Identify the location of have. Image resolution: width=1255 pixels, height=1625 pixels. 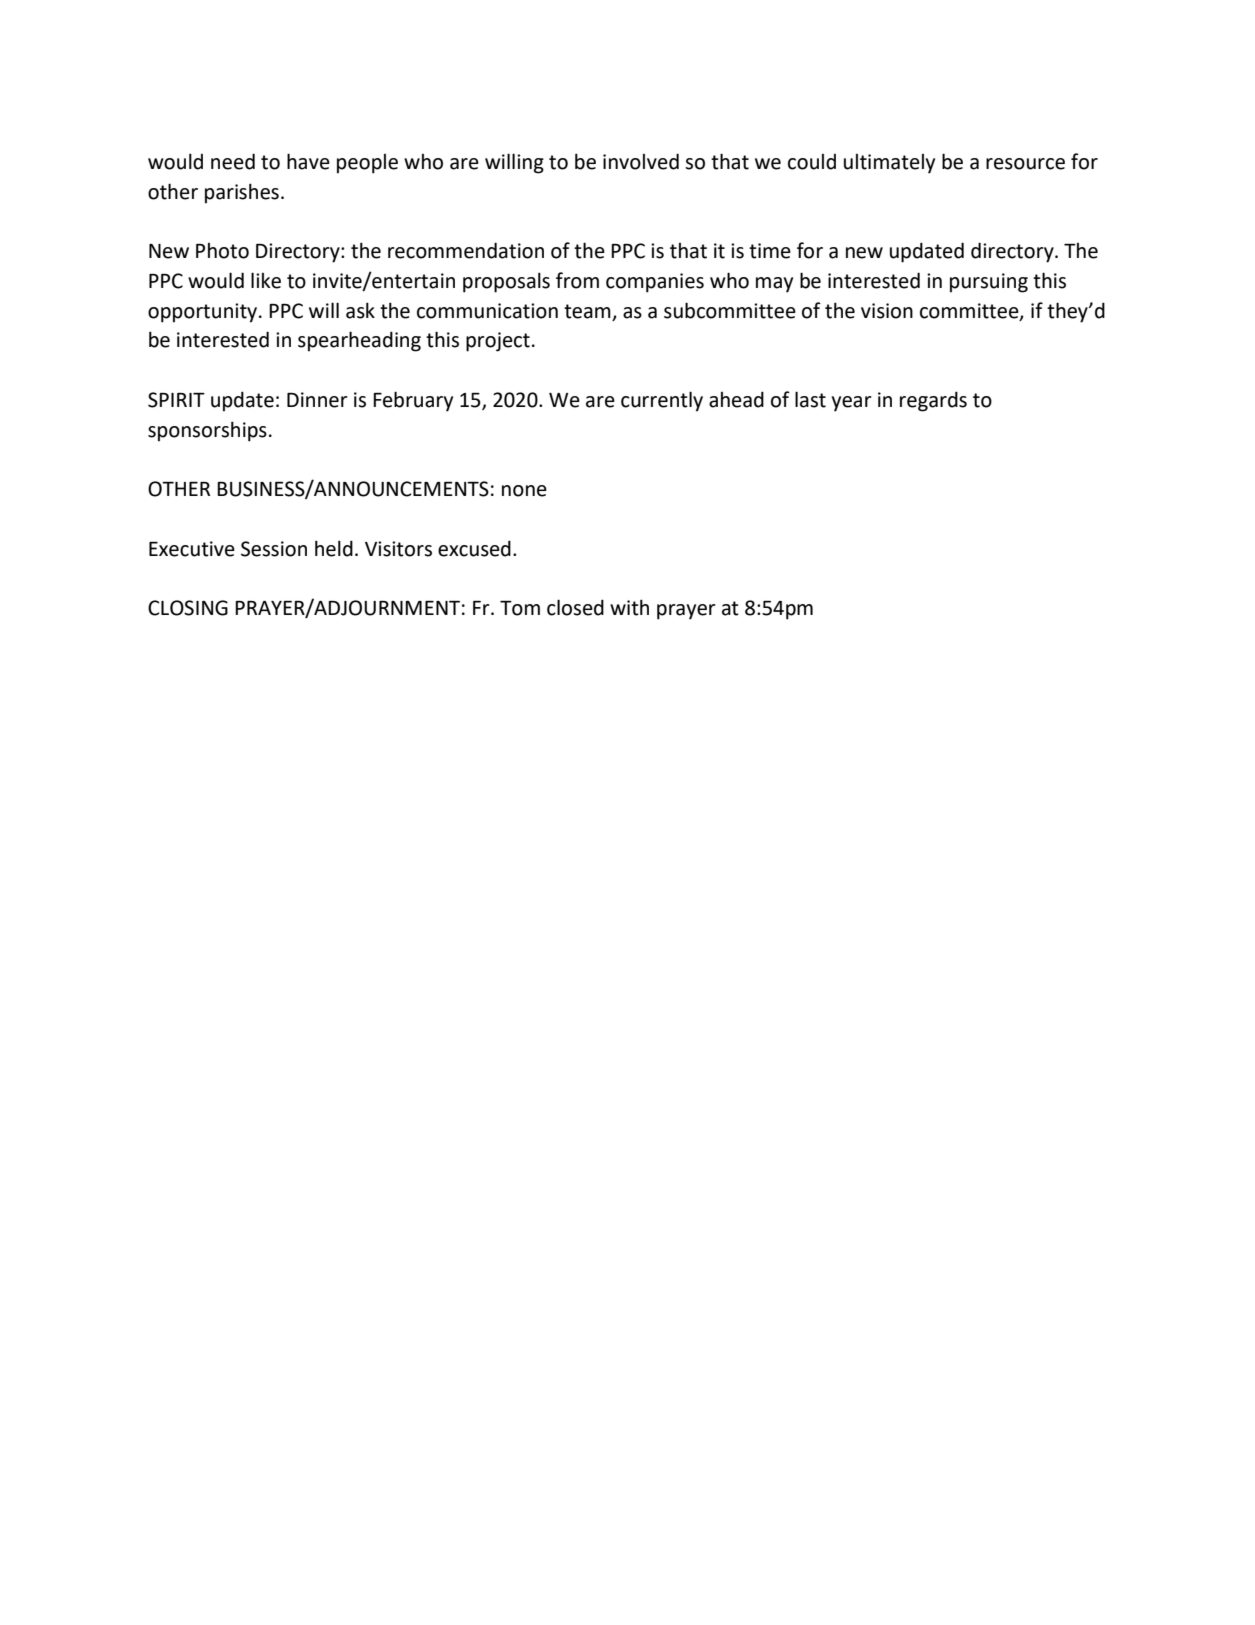
(308, 161).
